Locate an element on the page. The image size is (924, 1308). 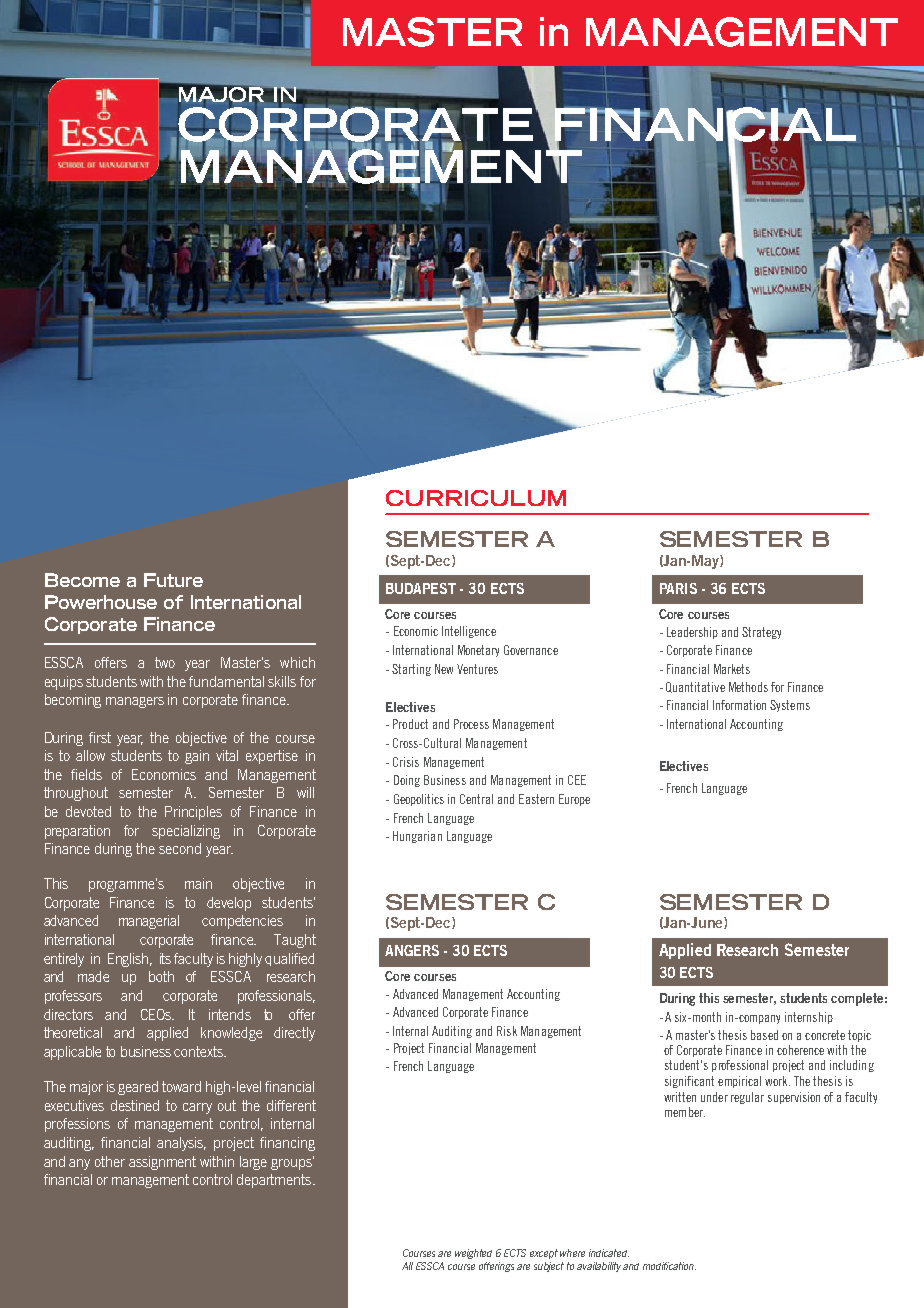
Crisis is located at coordinates (406, 762).
